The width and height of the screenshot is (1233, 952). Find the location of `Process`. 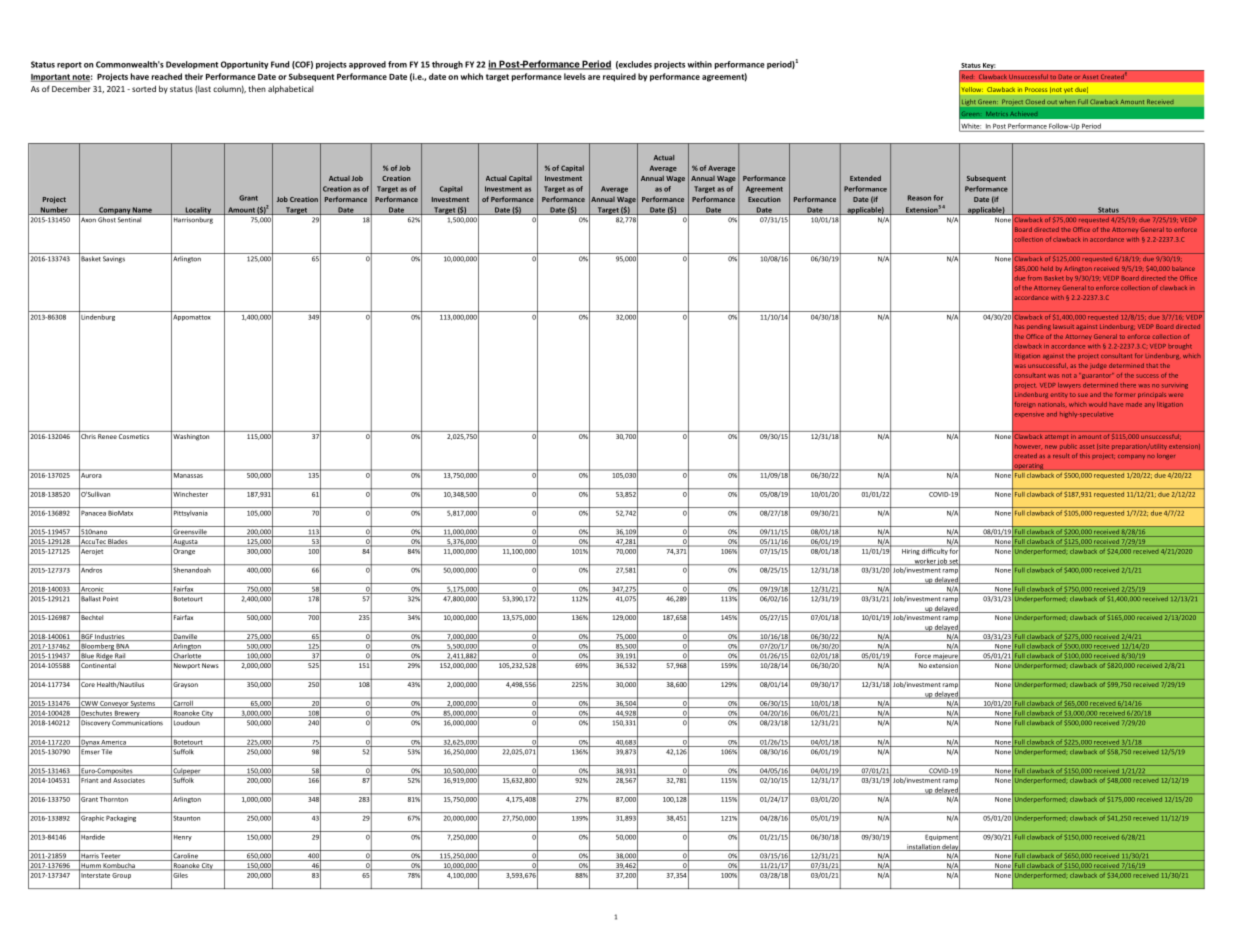

Process is located at coordinates (1036, 89).
